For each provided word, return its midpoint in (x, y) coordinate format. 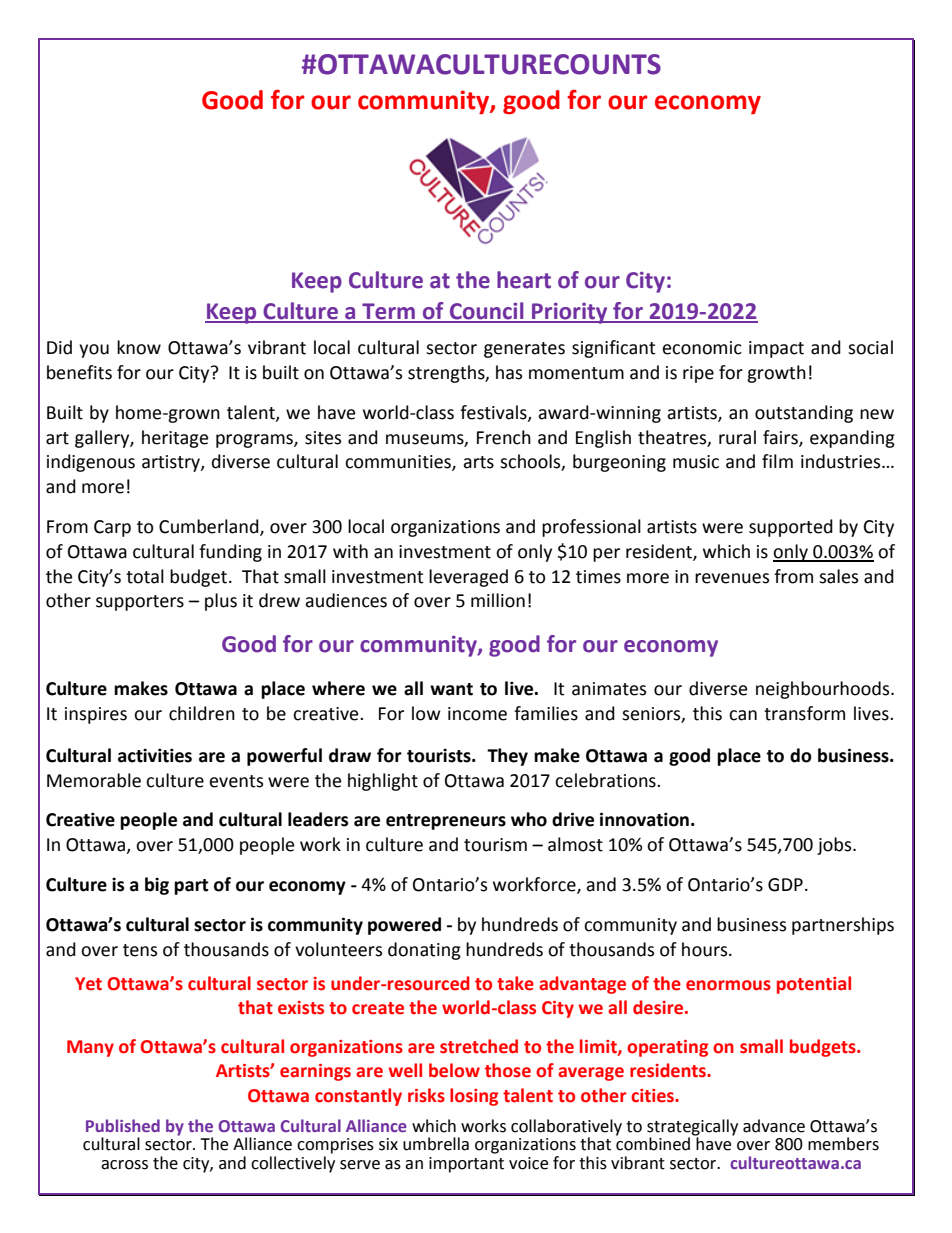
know (139, 347)
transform (804, 713)
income (477, 714)
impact (776, 349)
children (202, 713)
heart (524, 280)
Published (123, 1125)
